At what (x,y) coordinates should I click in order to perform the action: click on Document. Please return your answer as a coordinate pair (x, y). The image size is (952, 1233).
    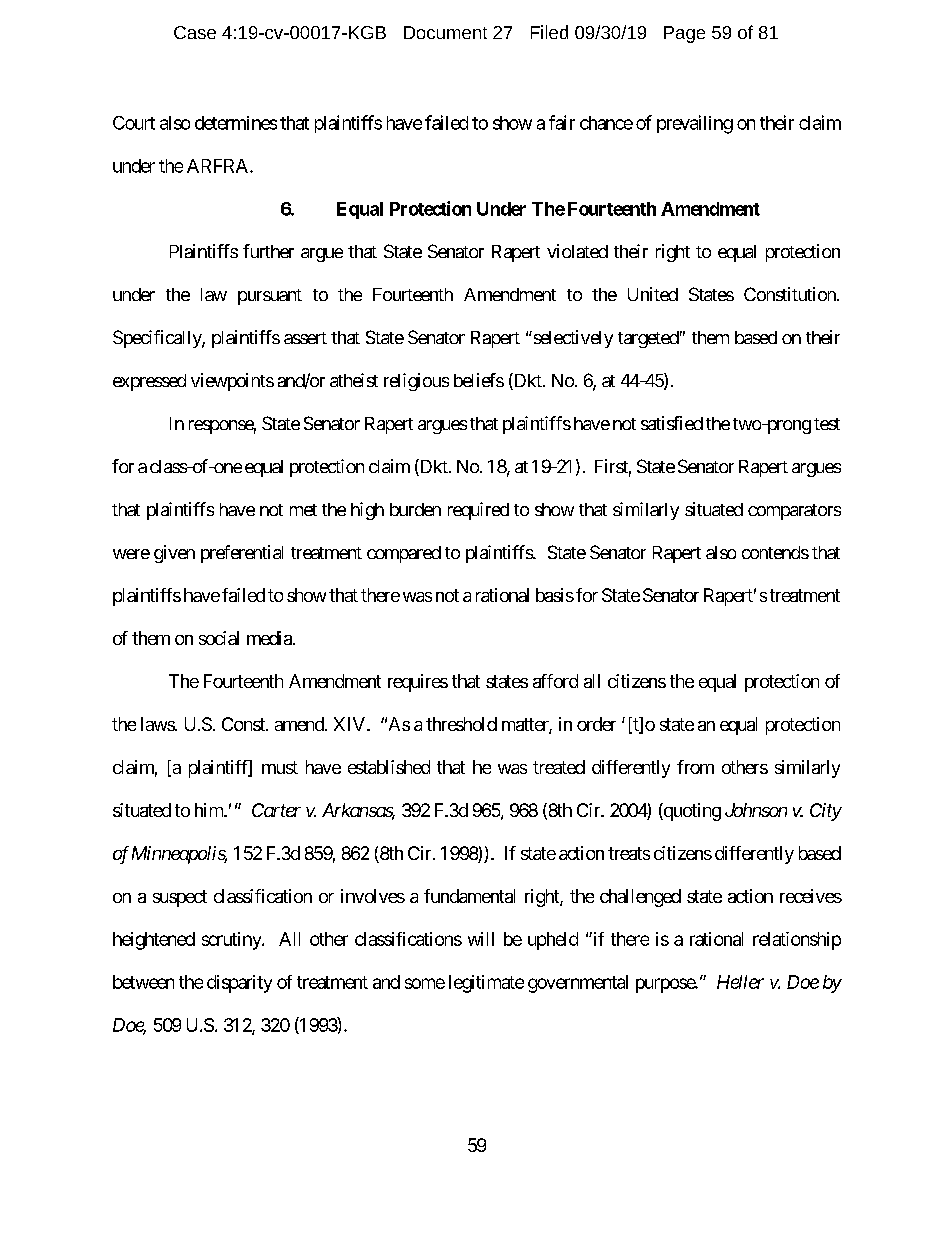
    Looking at the image, I should click on (445, 32).
